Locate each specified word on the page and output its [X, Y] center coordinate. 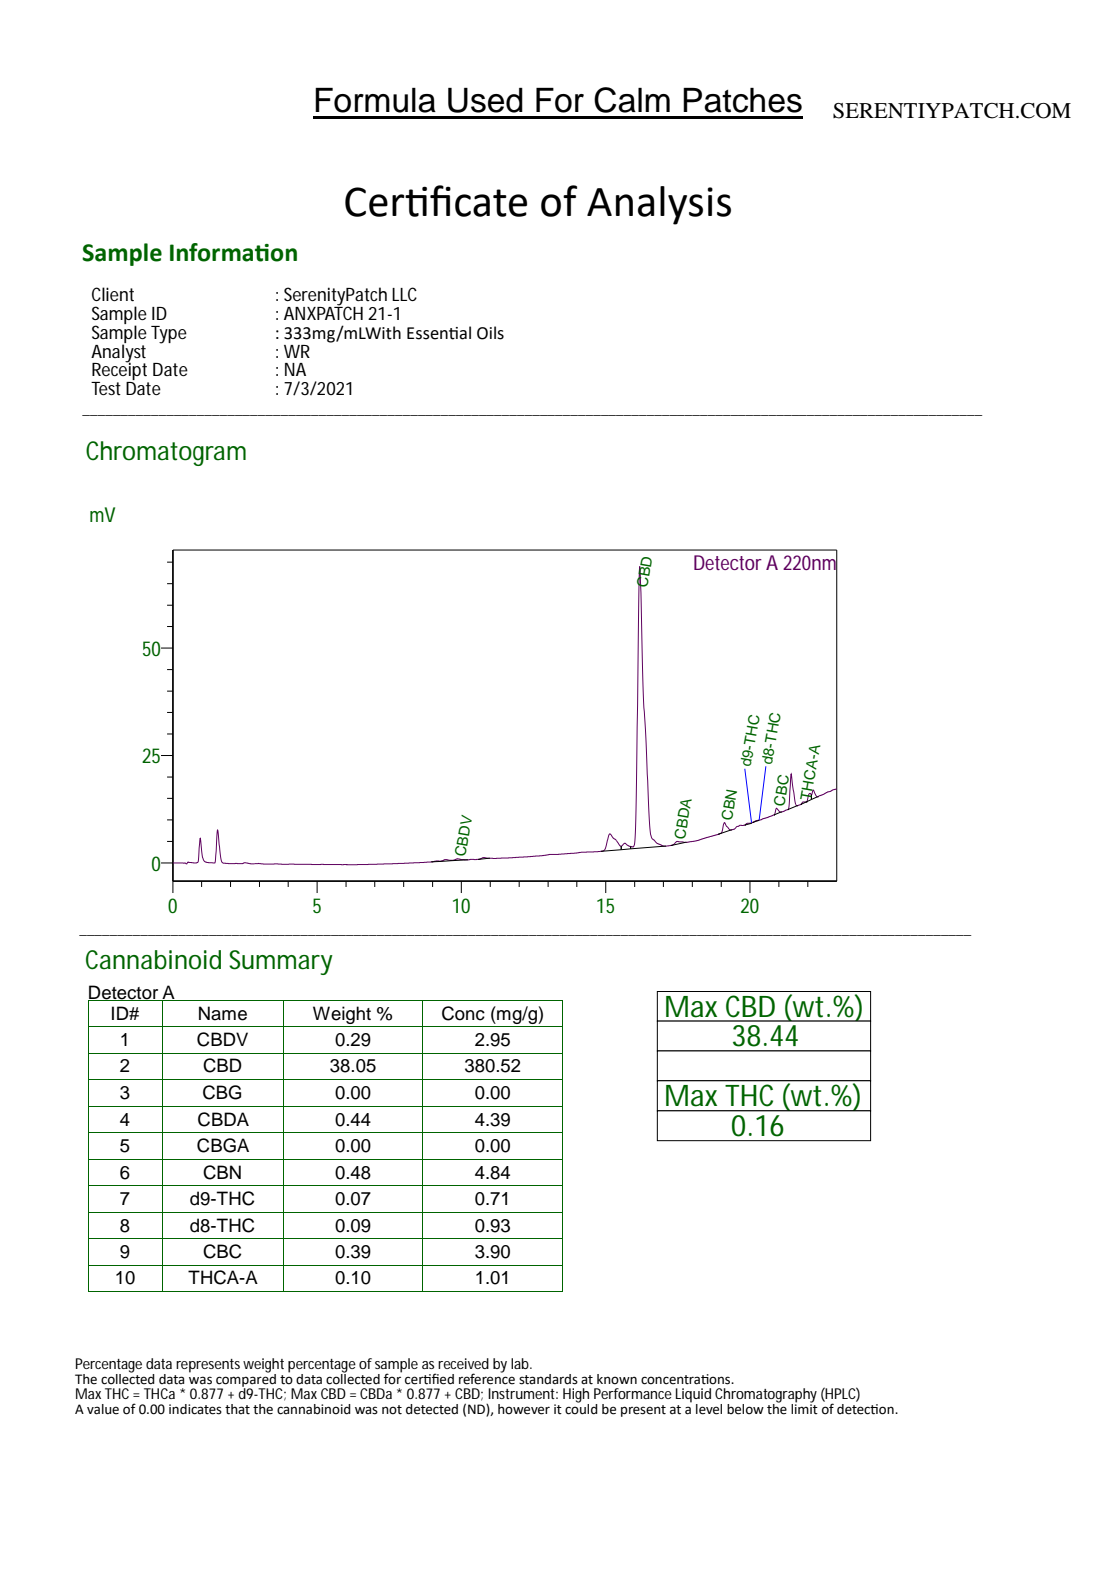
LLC [404, 294]
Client [113, 294]
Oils [490, 333]
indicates [195, 1409]
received [463, 1363]
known [617, 1379]
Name [223, 1013]
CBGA [223, 1145]
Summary [281, 962]
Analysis [659, 205]
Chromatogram [166, 453]
